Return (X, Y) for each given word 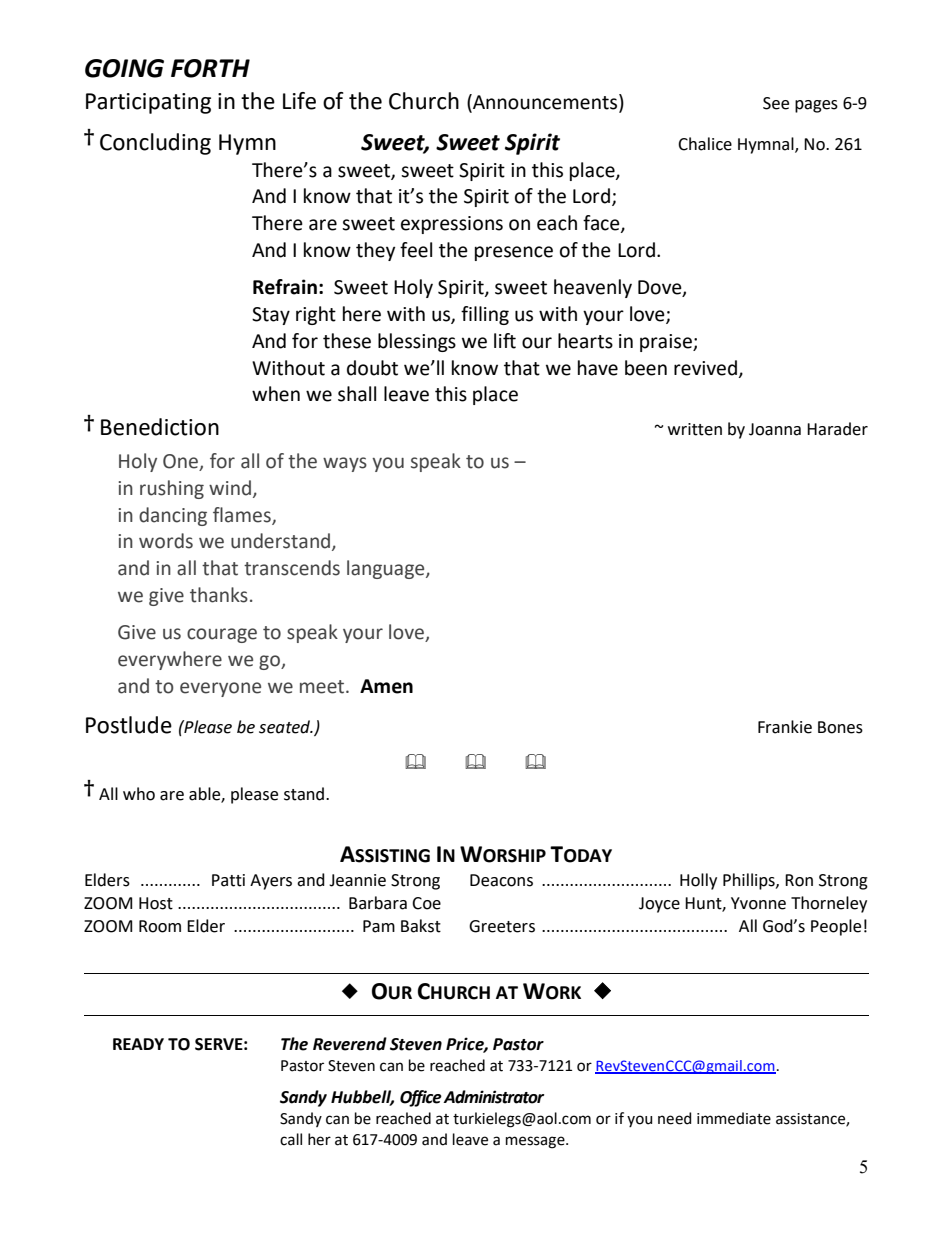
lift (505, 341)
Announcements (545, 102)
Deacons (501, 880)
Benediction (160, 427)
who (139, 794)
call (291, 1139)
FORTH (210, 68)
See (776, 103)
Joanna (775, 429)
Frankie (785, 727)
